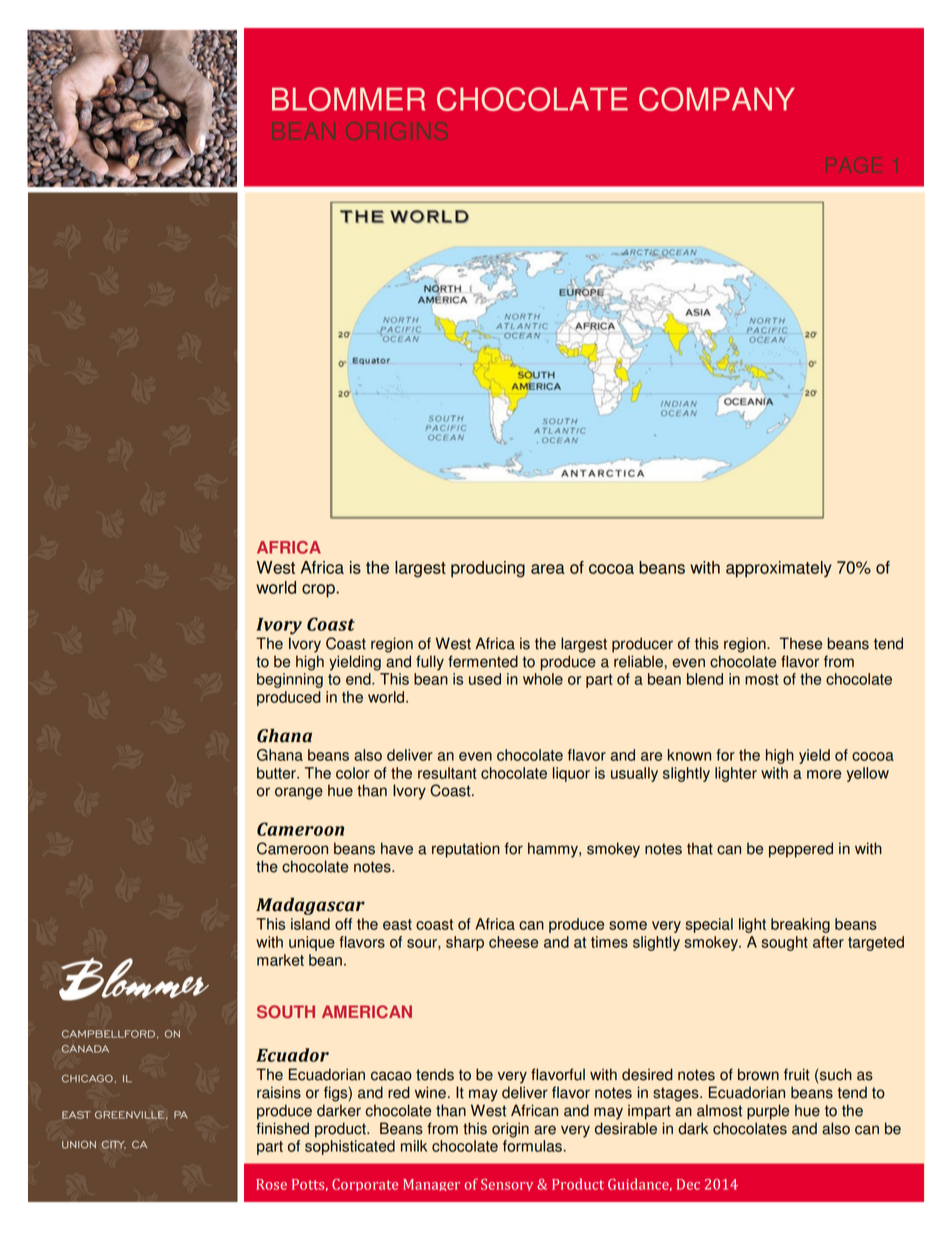 The image size is (952, 1233). I want to click on These, so click(801, 643).
